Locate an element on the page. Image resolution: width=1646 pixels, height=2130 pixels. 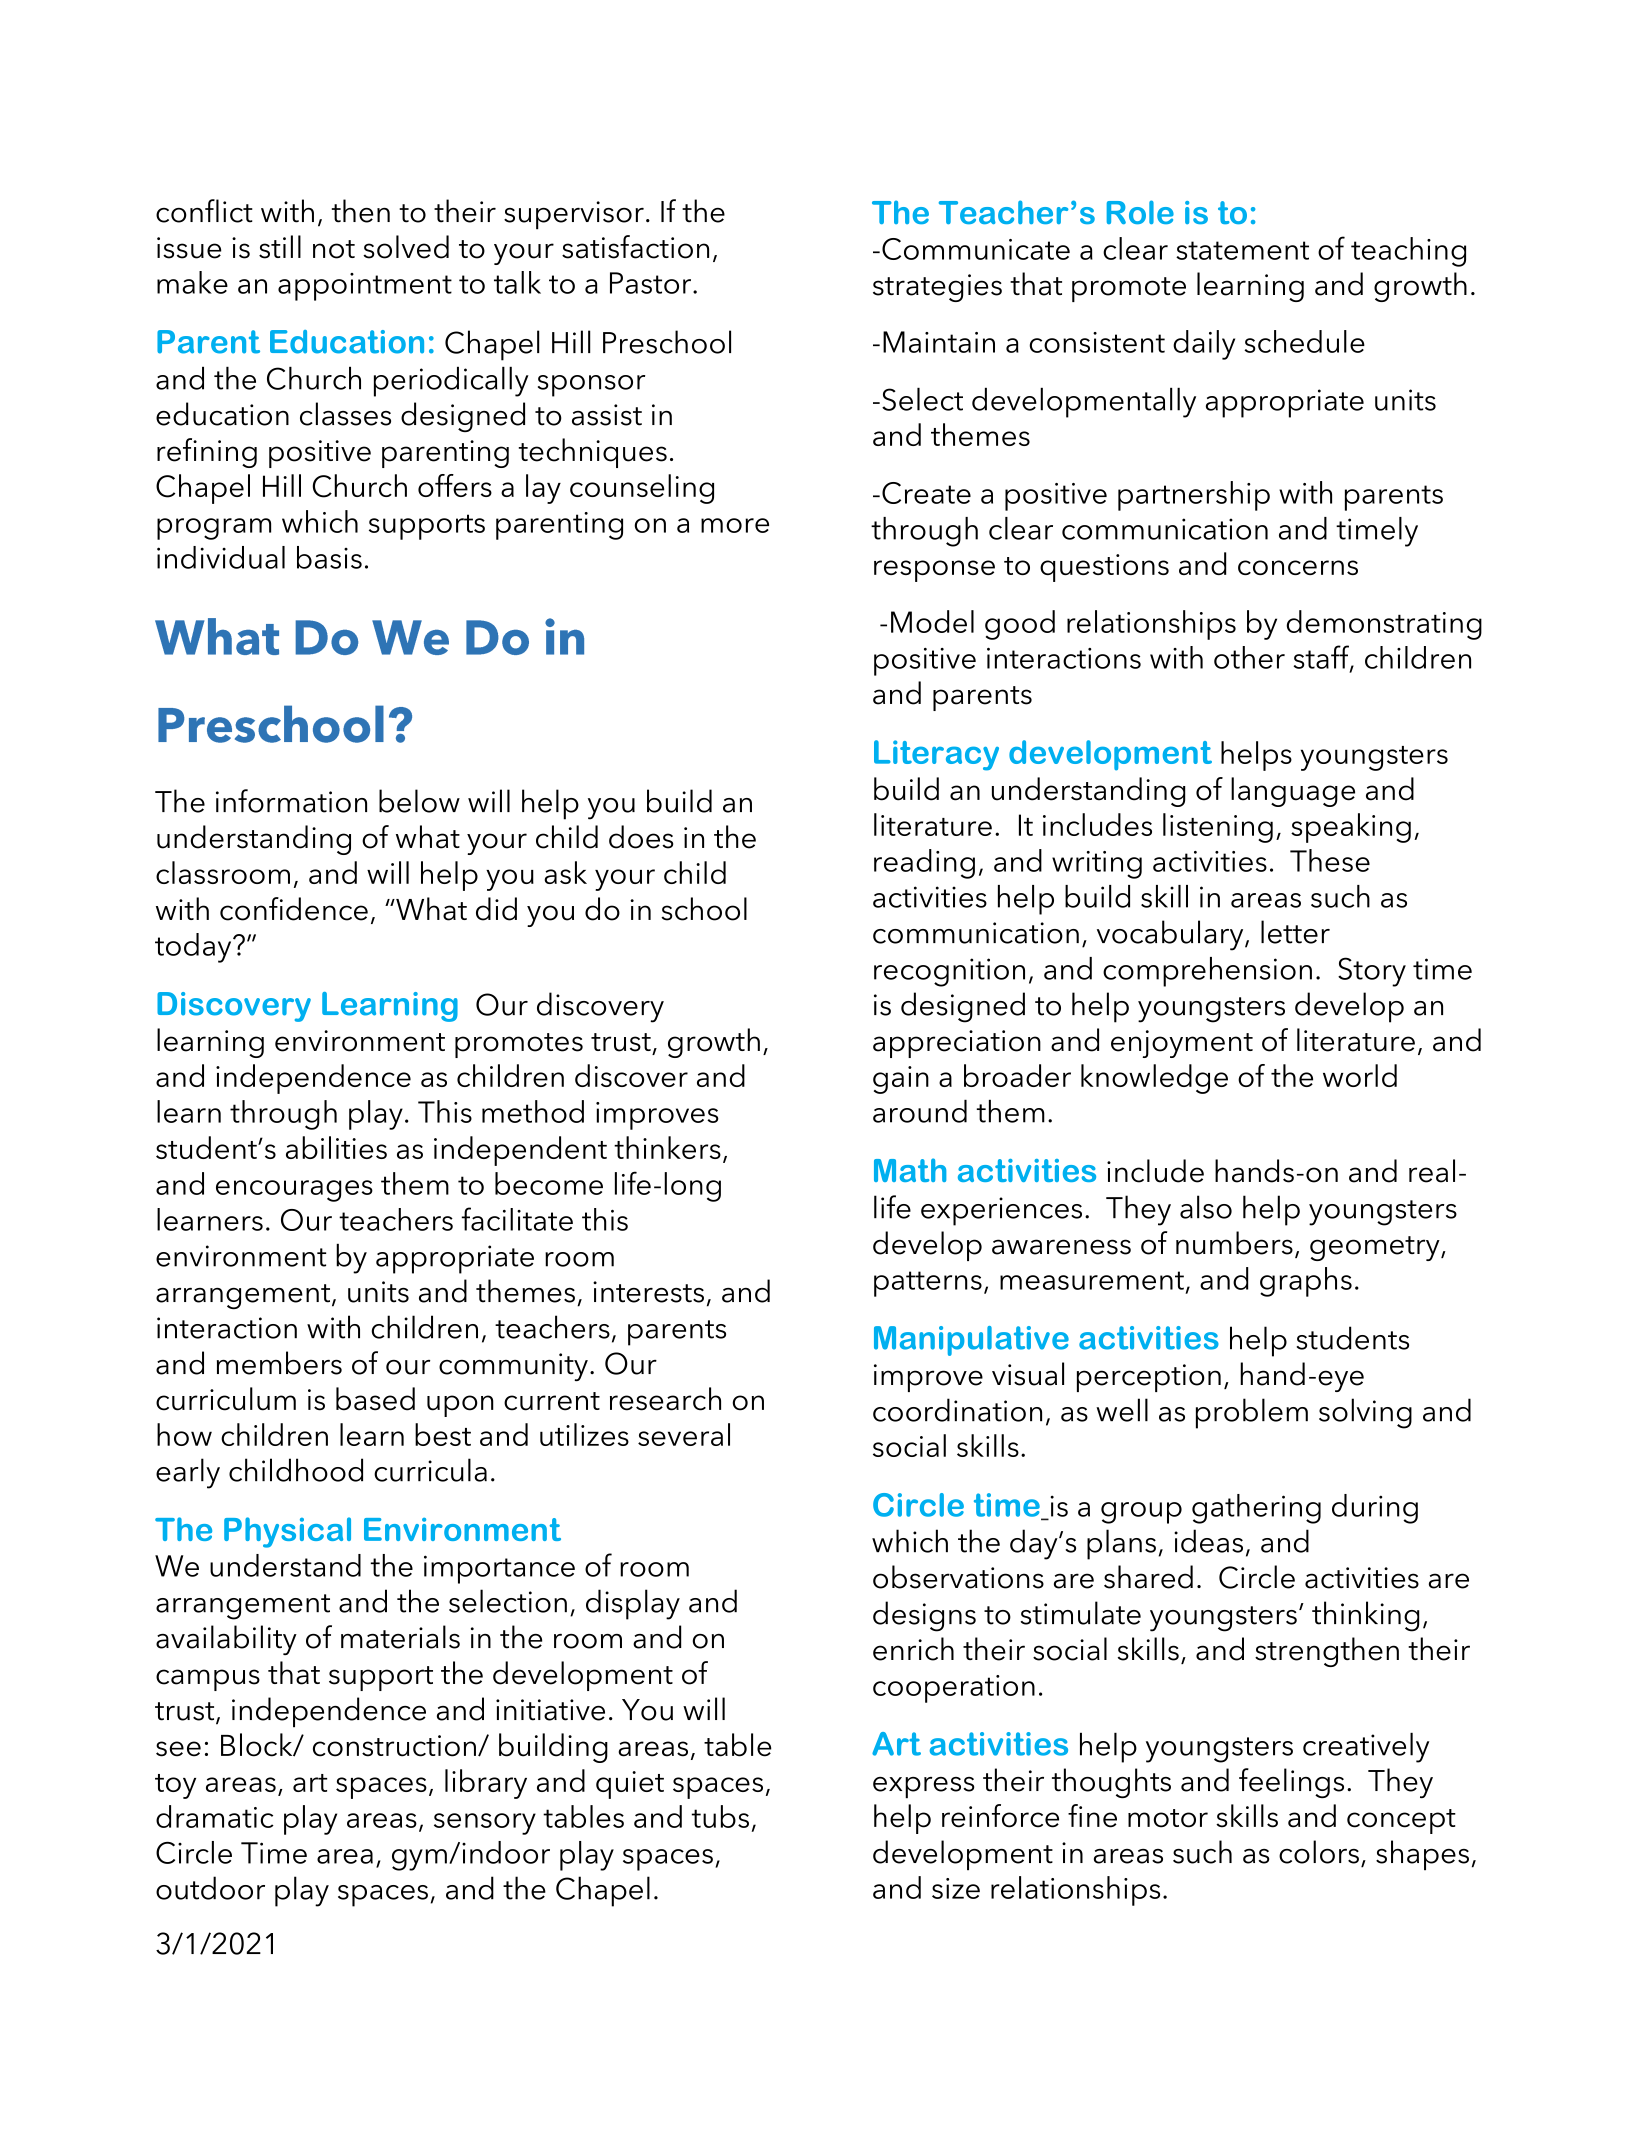
concerns is located at coordinates (1298, 567).
